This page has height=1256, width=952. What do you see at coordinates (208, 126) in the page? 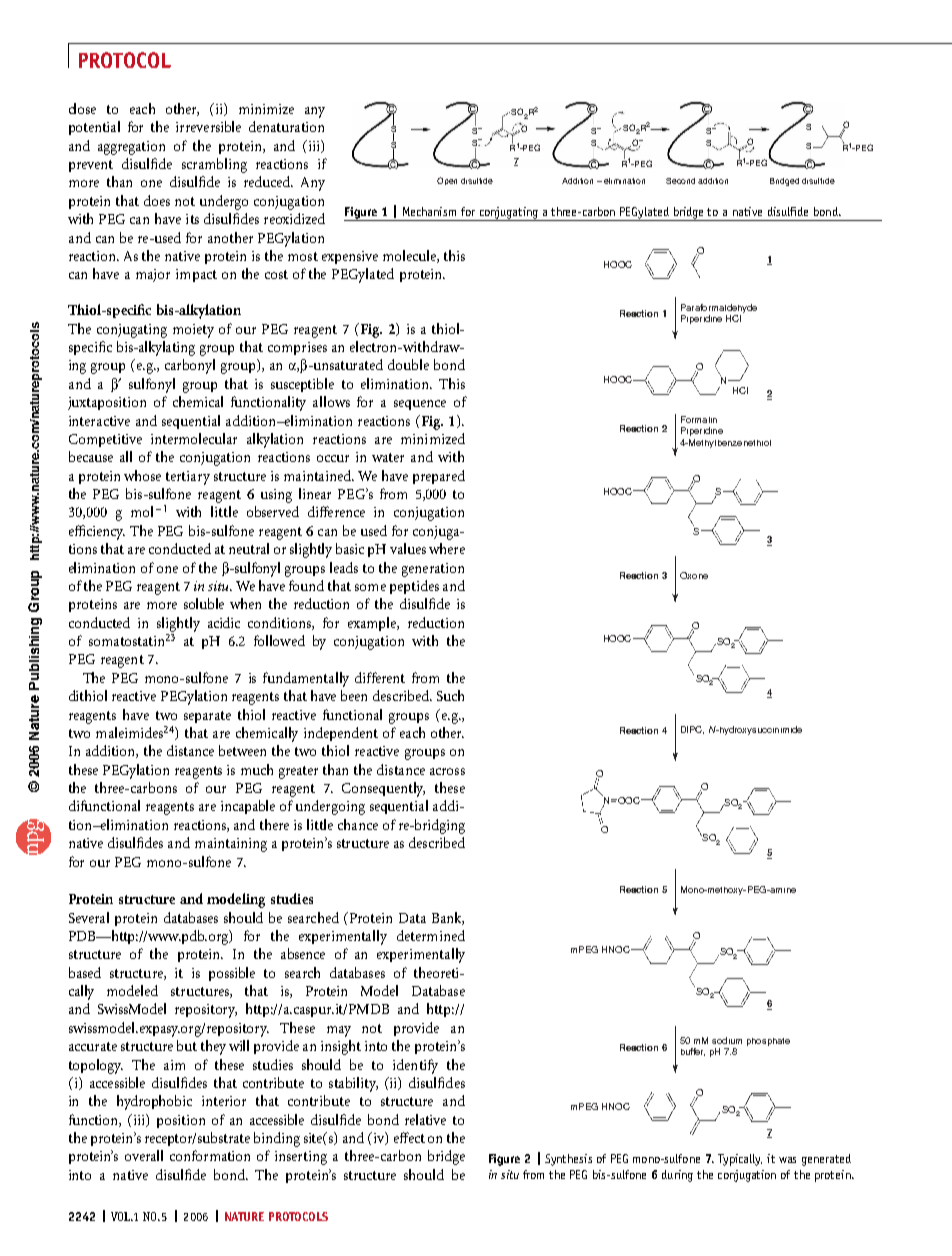
I see `irreversible` at bounding box center [208, 126].
